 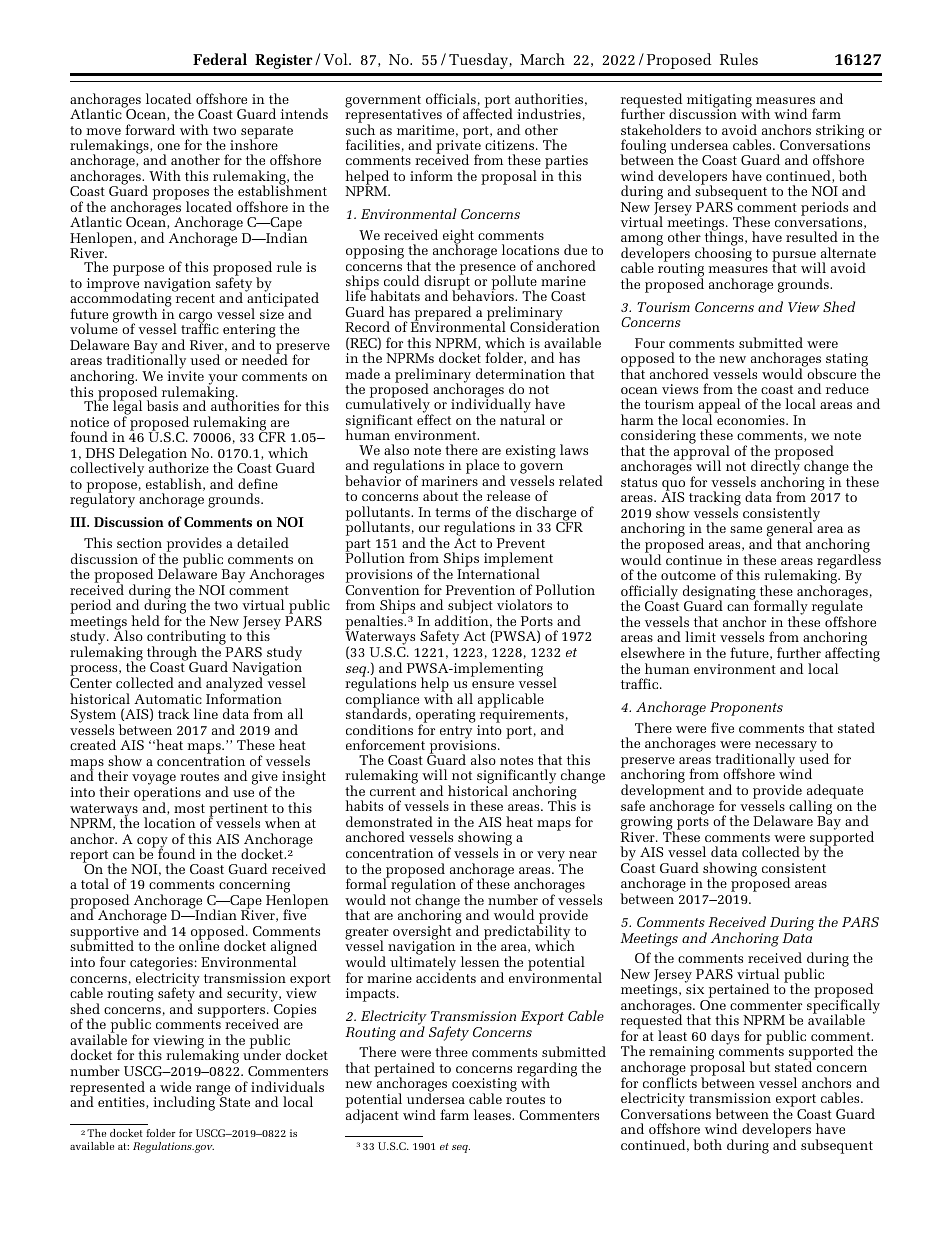 I want to click on directly, so click(x=775, y=468).
